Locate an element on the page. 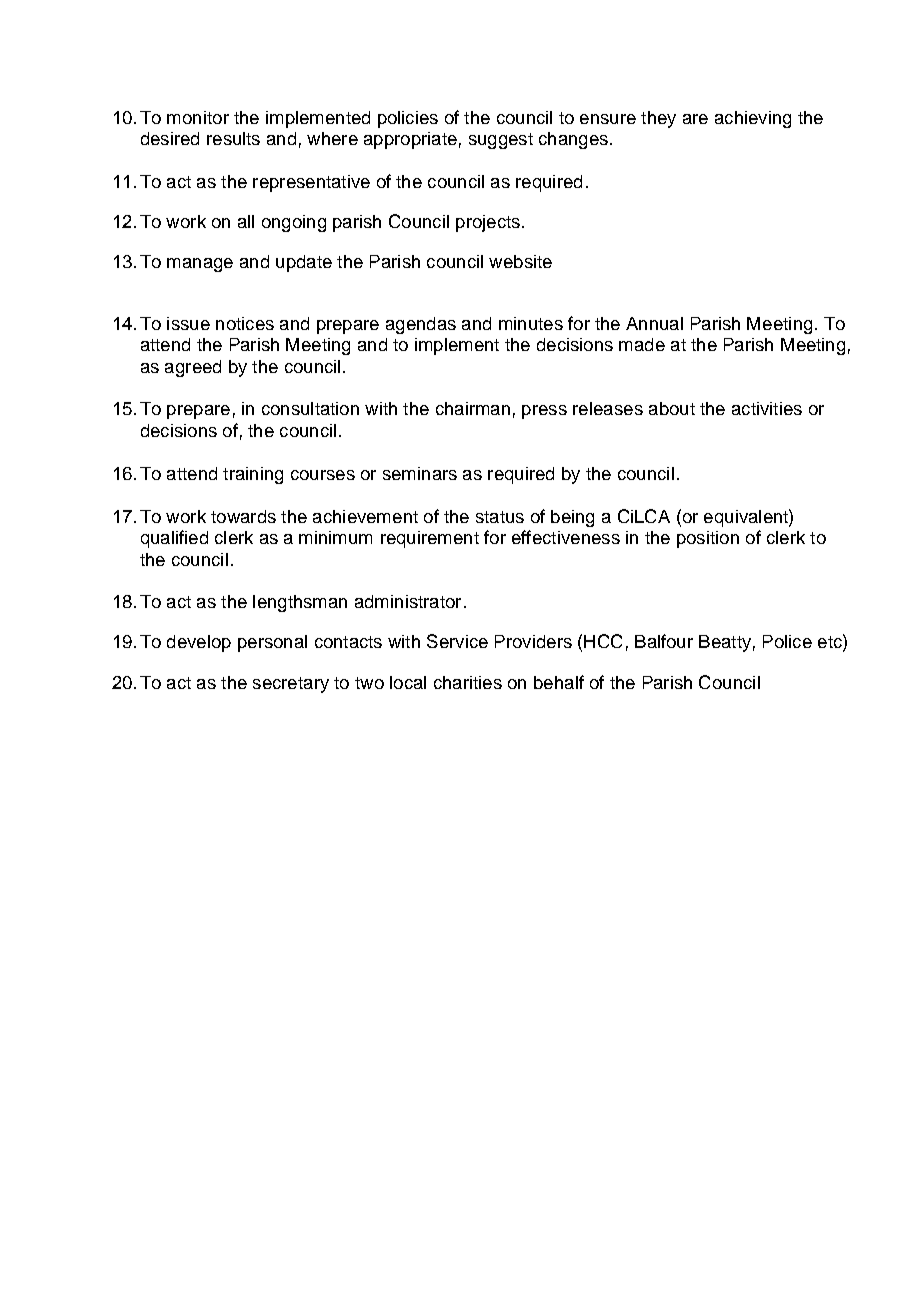  Annual is located at coordinates (654, 323).
